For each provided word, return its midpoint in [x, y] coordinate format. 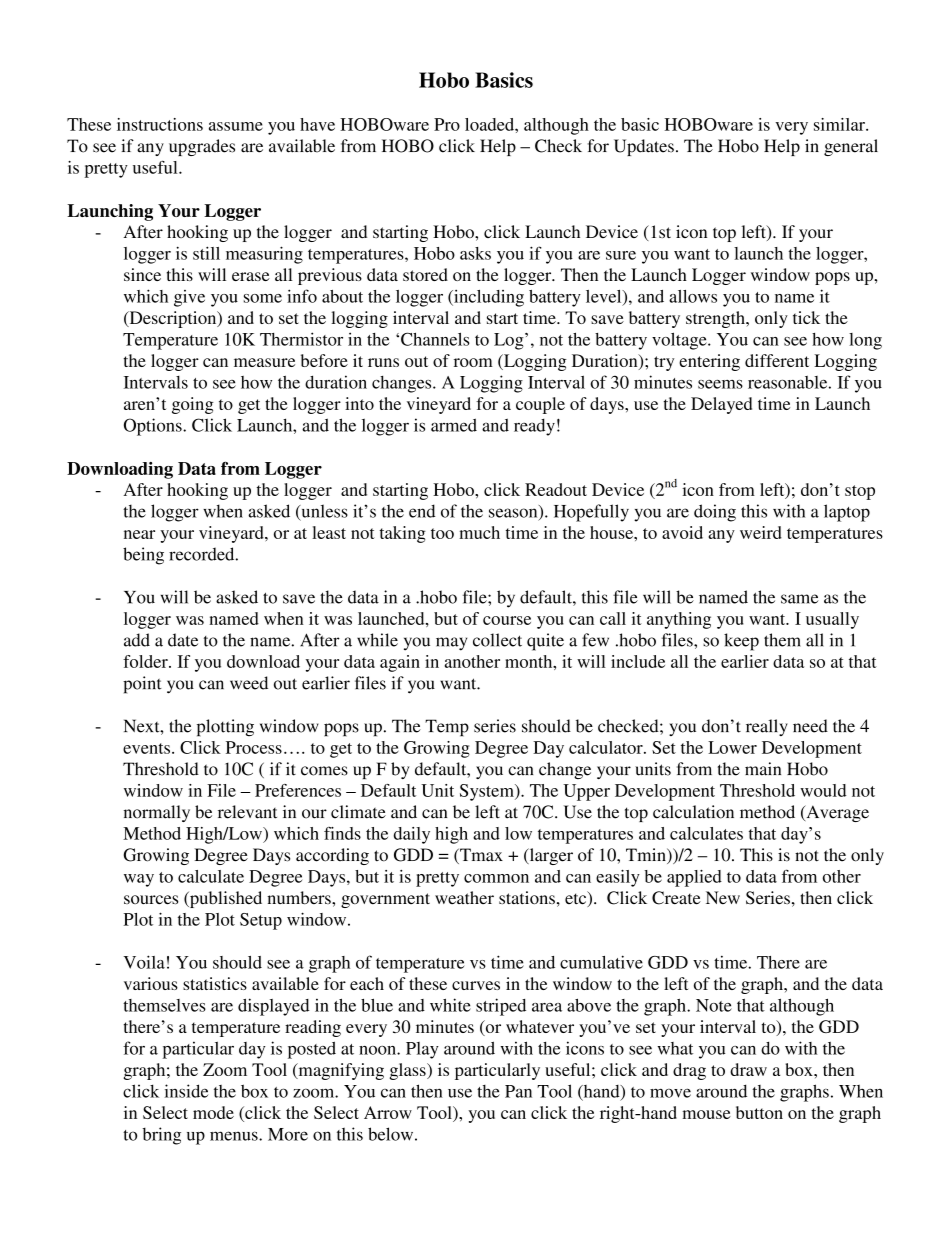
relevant [247, 812]
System [488, 792]
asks [475, 253]
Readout [556, 489]
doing [715, 513]
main [763, 769]
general [851, 147]
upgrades [202, 147]
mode [213, 1112]
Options [154, 427]
